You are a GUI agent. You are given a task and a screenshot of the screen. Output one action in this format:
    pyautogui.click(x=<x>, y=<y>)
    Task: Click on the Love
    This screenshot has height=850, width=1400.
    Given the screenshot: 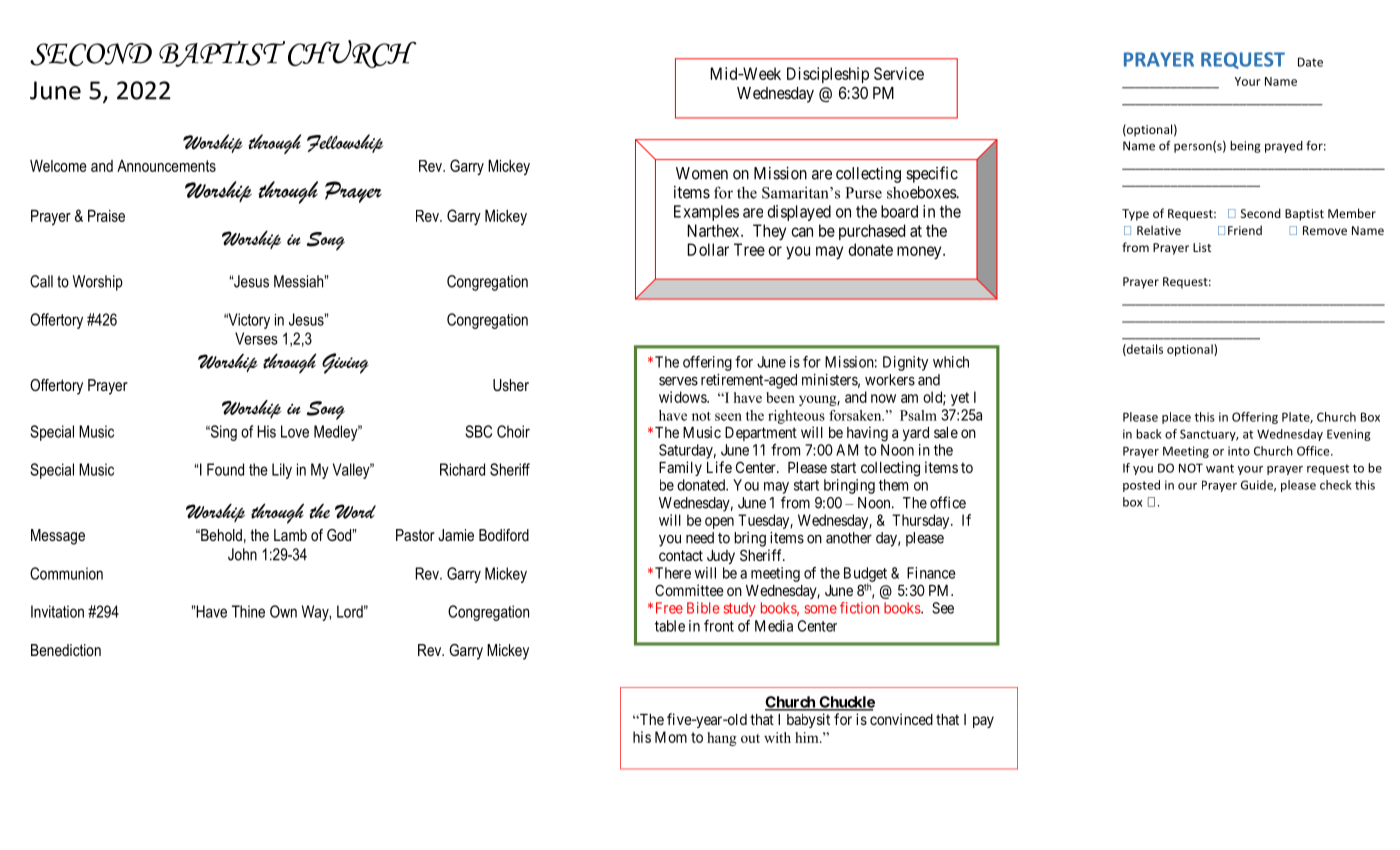 What is the action you would take?
    pyautogui.click(x=295, y=431)
